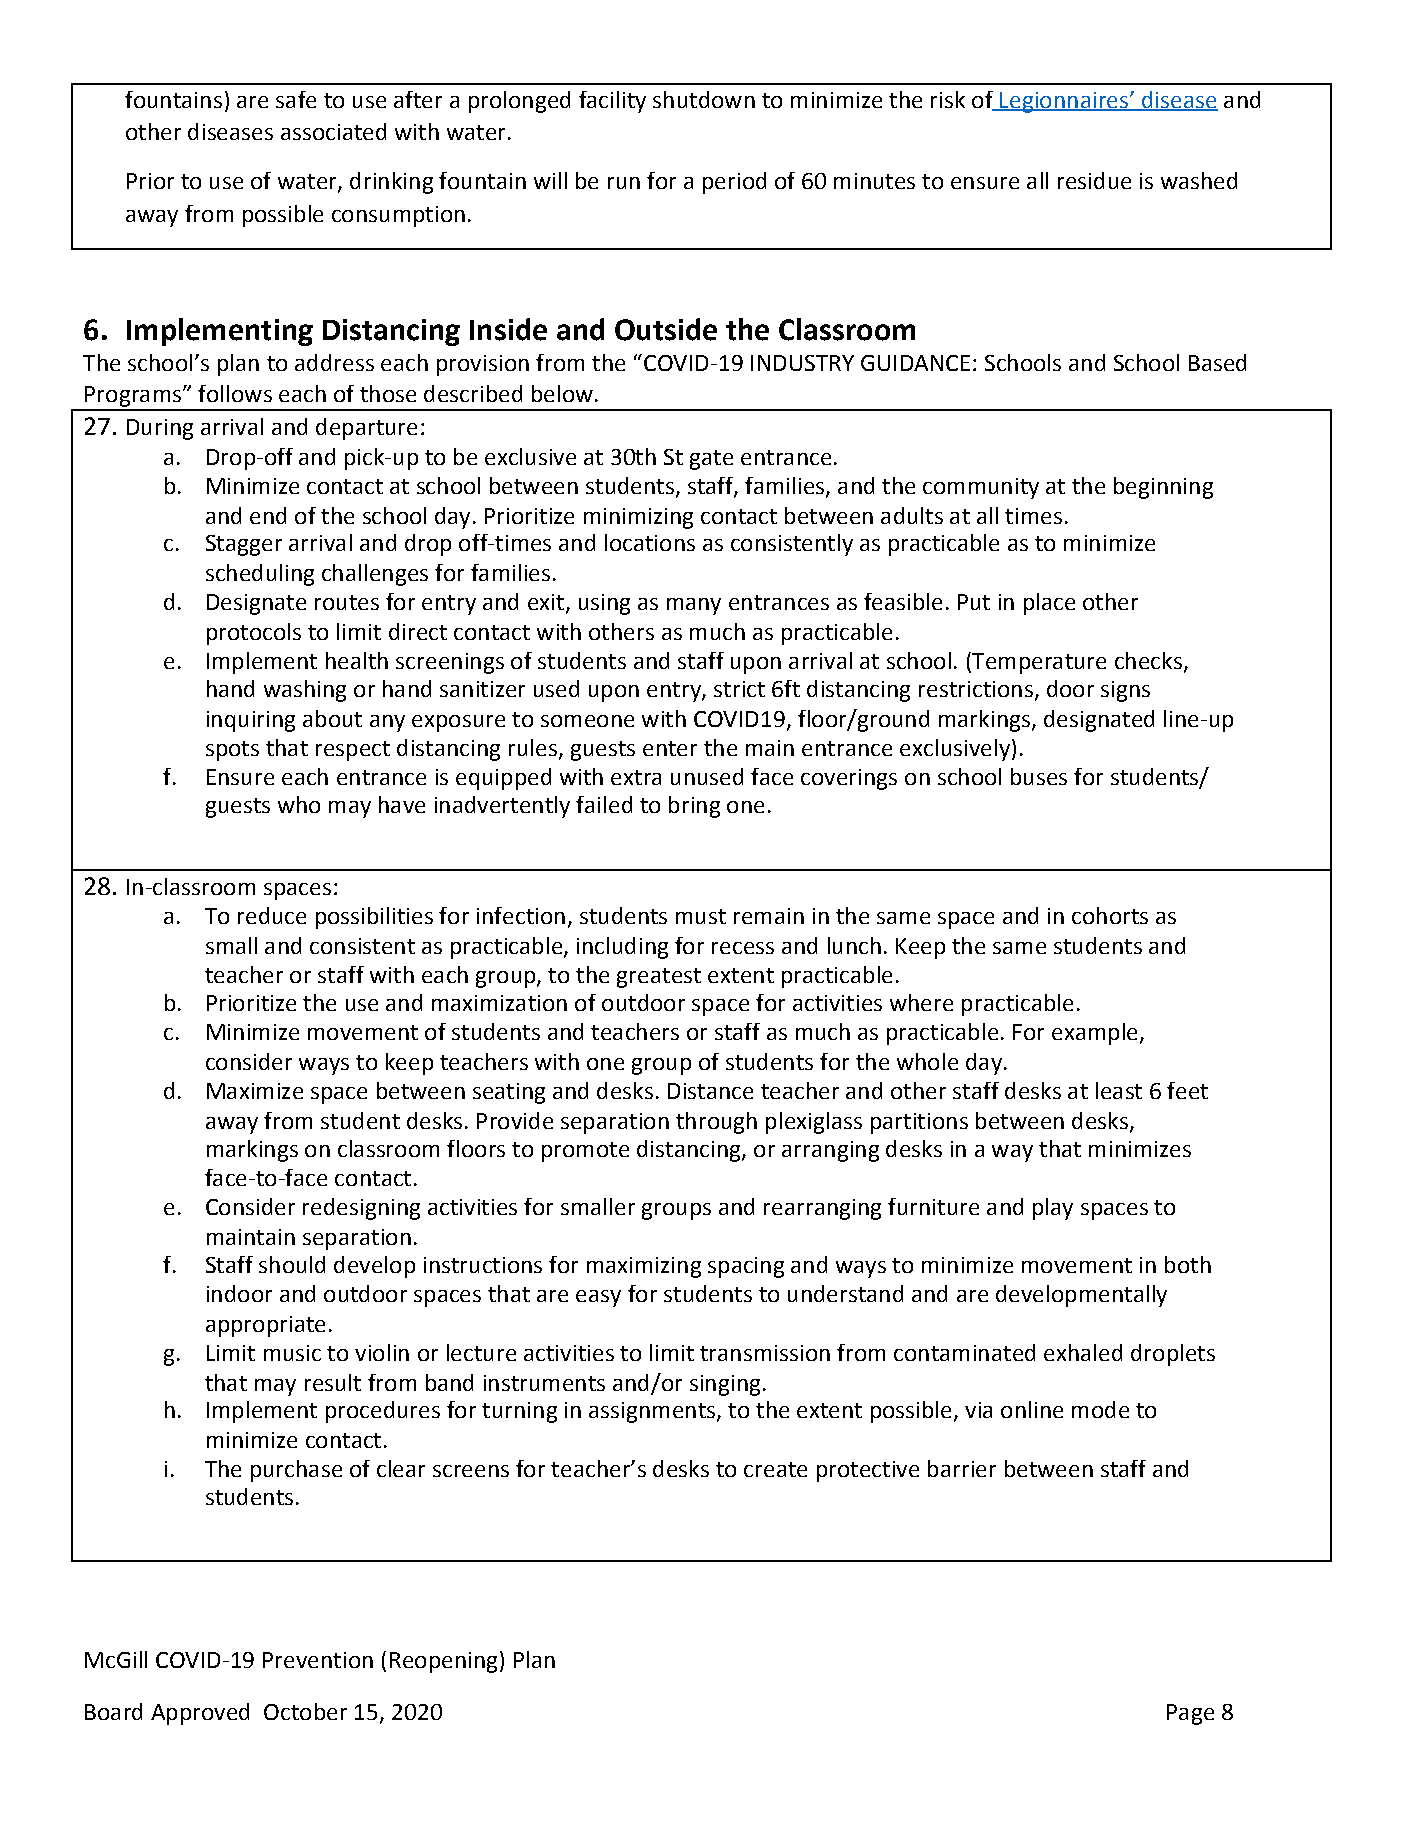  Describe the element at coordinates (1053, 1209) in the document. I see `play` at that location.
